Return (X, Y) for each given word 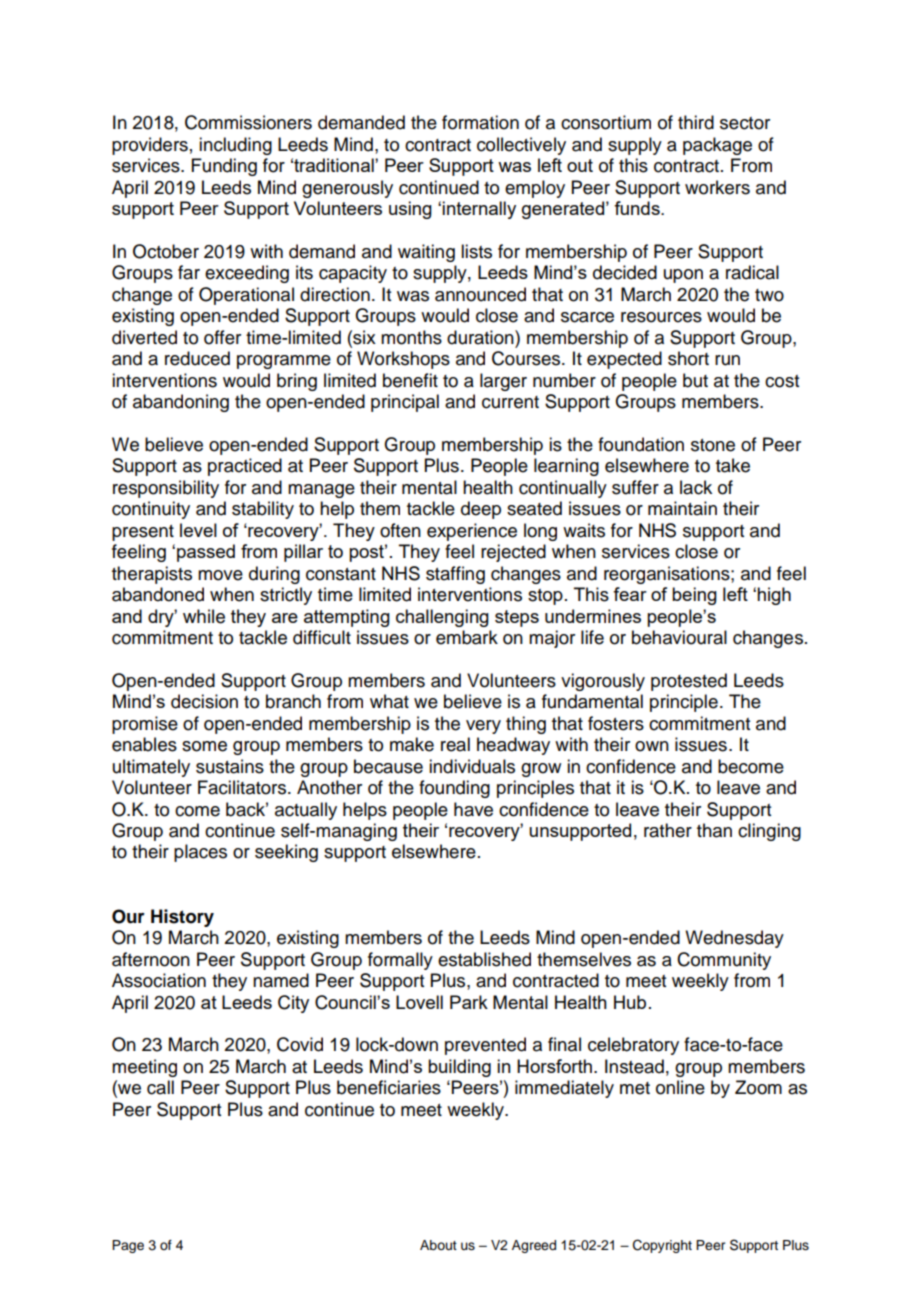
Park (469, 1002)
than (714, 830)
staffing (455, 575)
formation (480, 122)
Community (724, 961)
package (717, 146)
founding (454, 789)
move (220, 575)
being (694, 596)
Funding (224, 167)
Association (159, 980)
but (695, 380)
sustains (230, 766)
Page (128, 1246)
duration (481, 337)
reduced (197, 358)
